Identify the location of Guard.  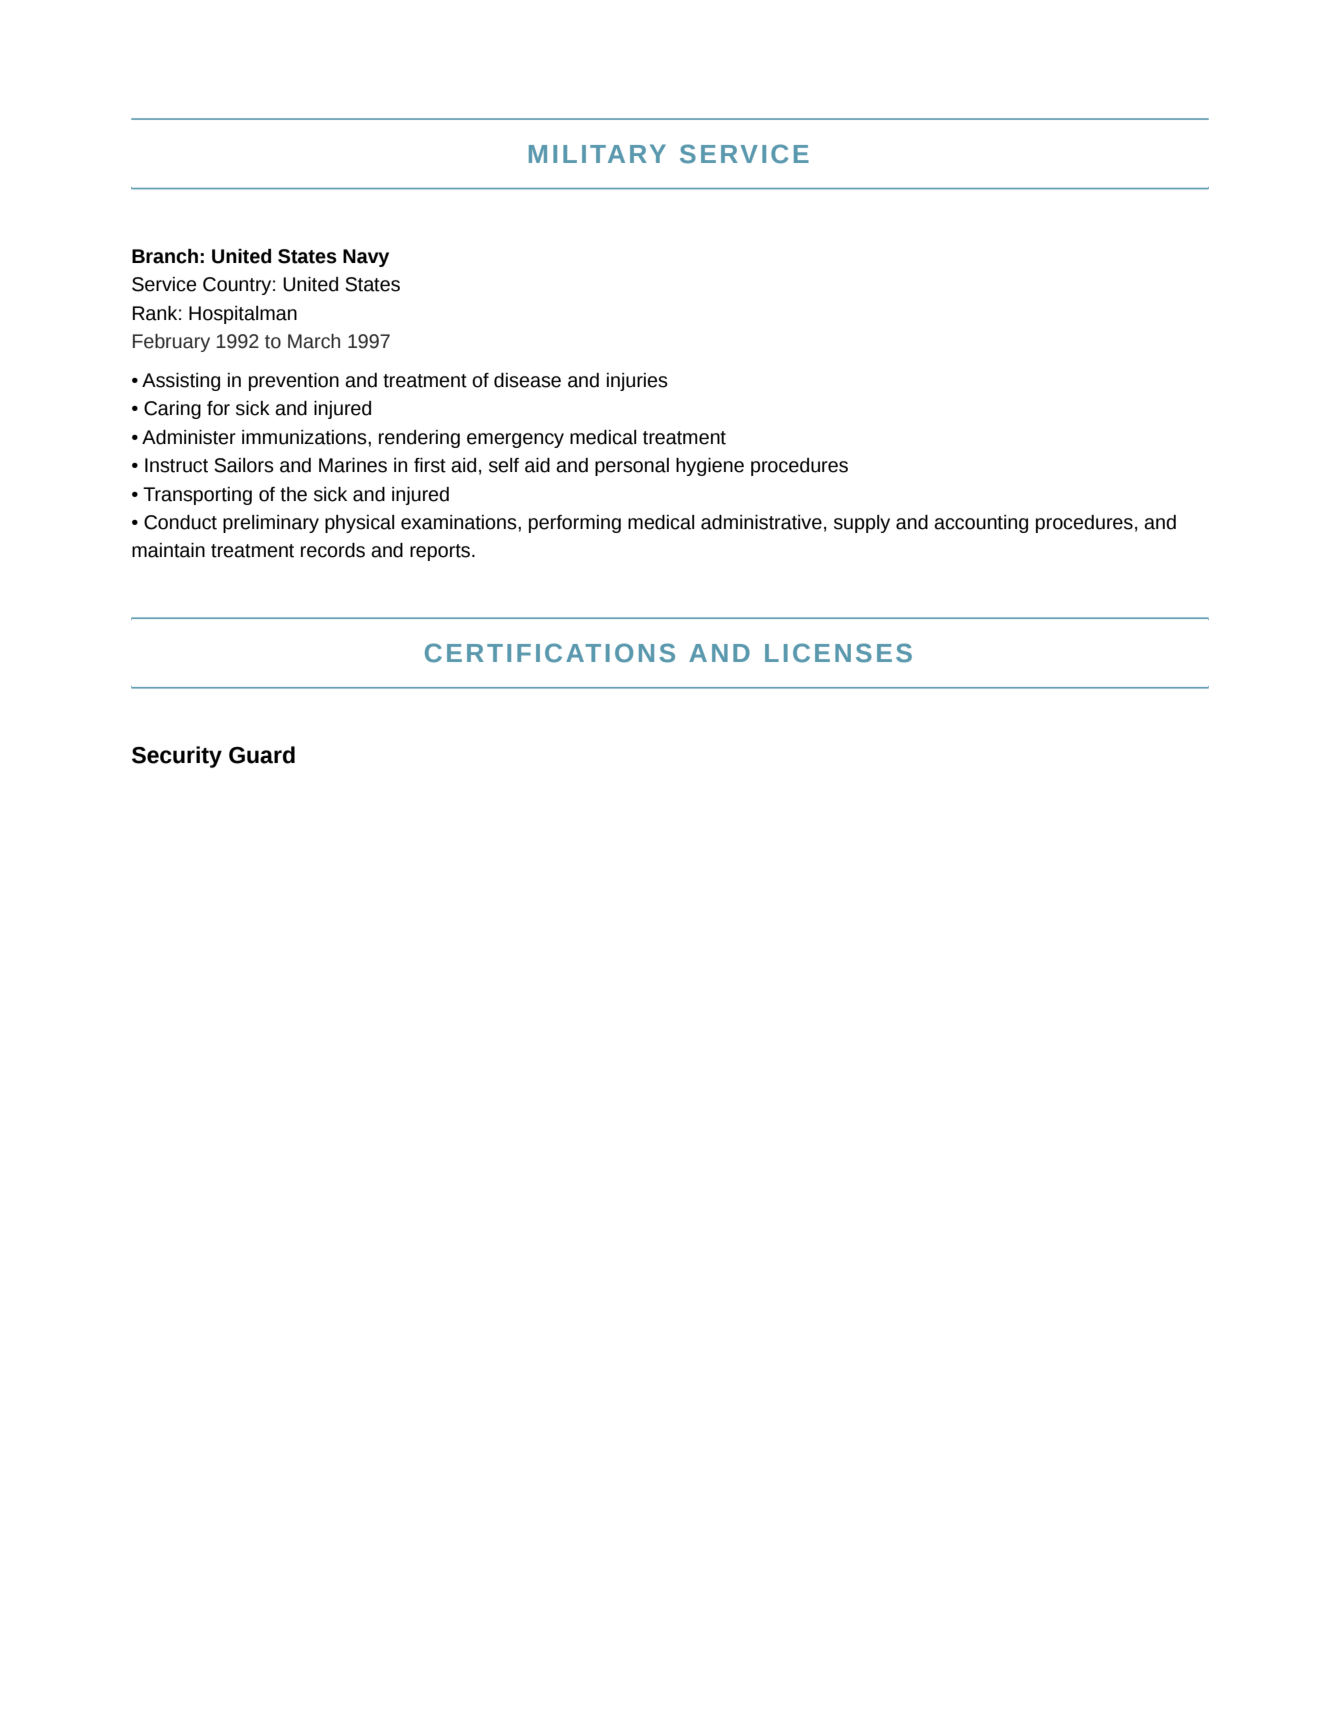
(262, 755).
